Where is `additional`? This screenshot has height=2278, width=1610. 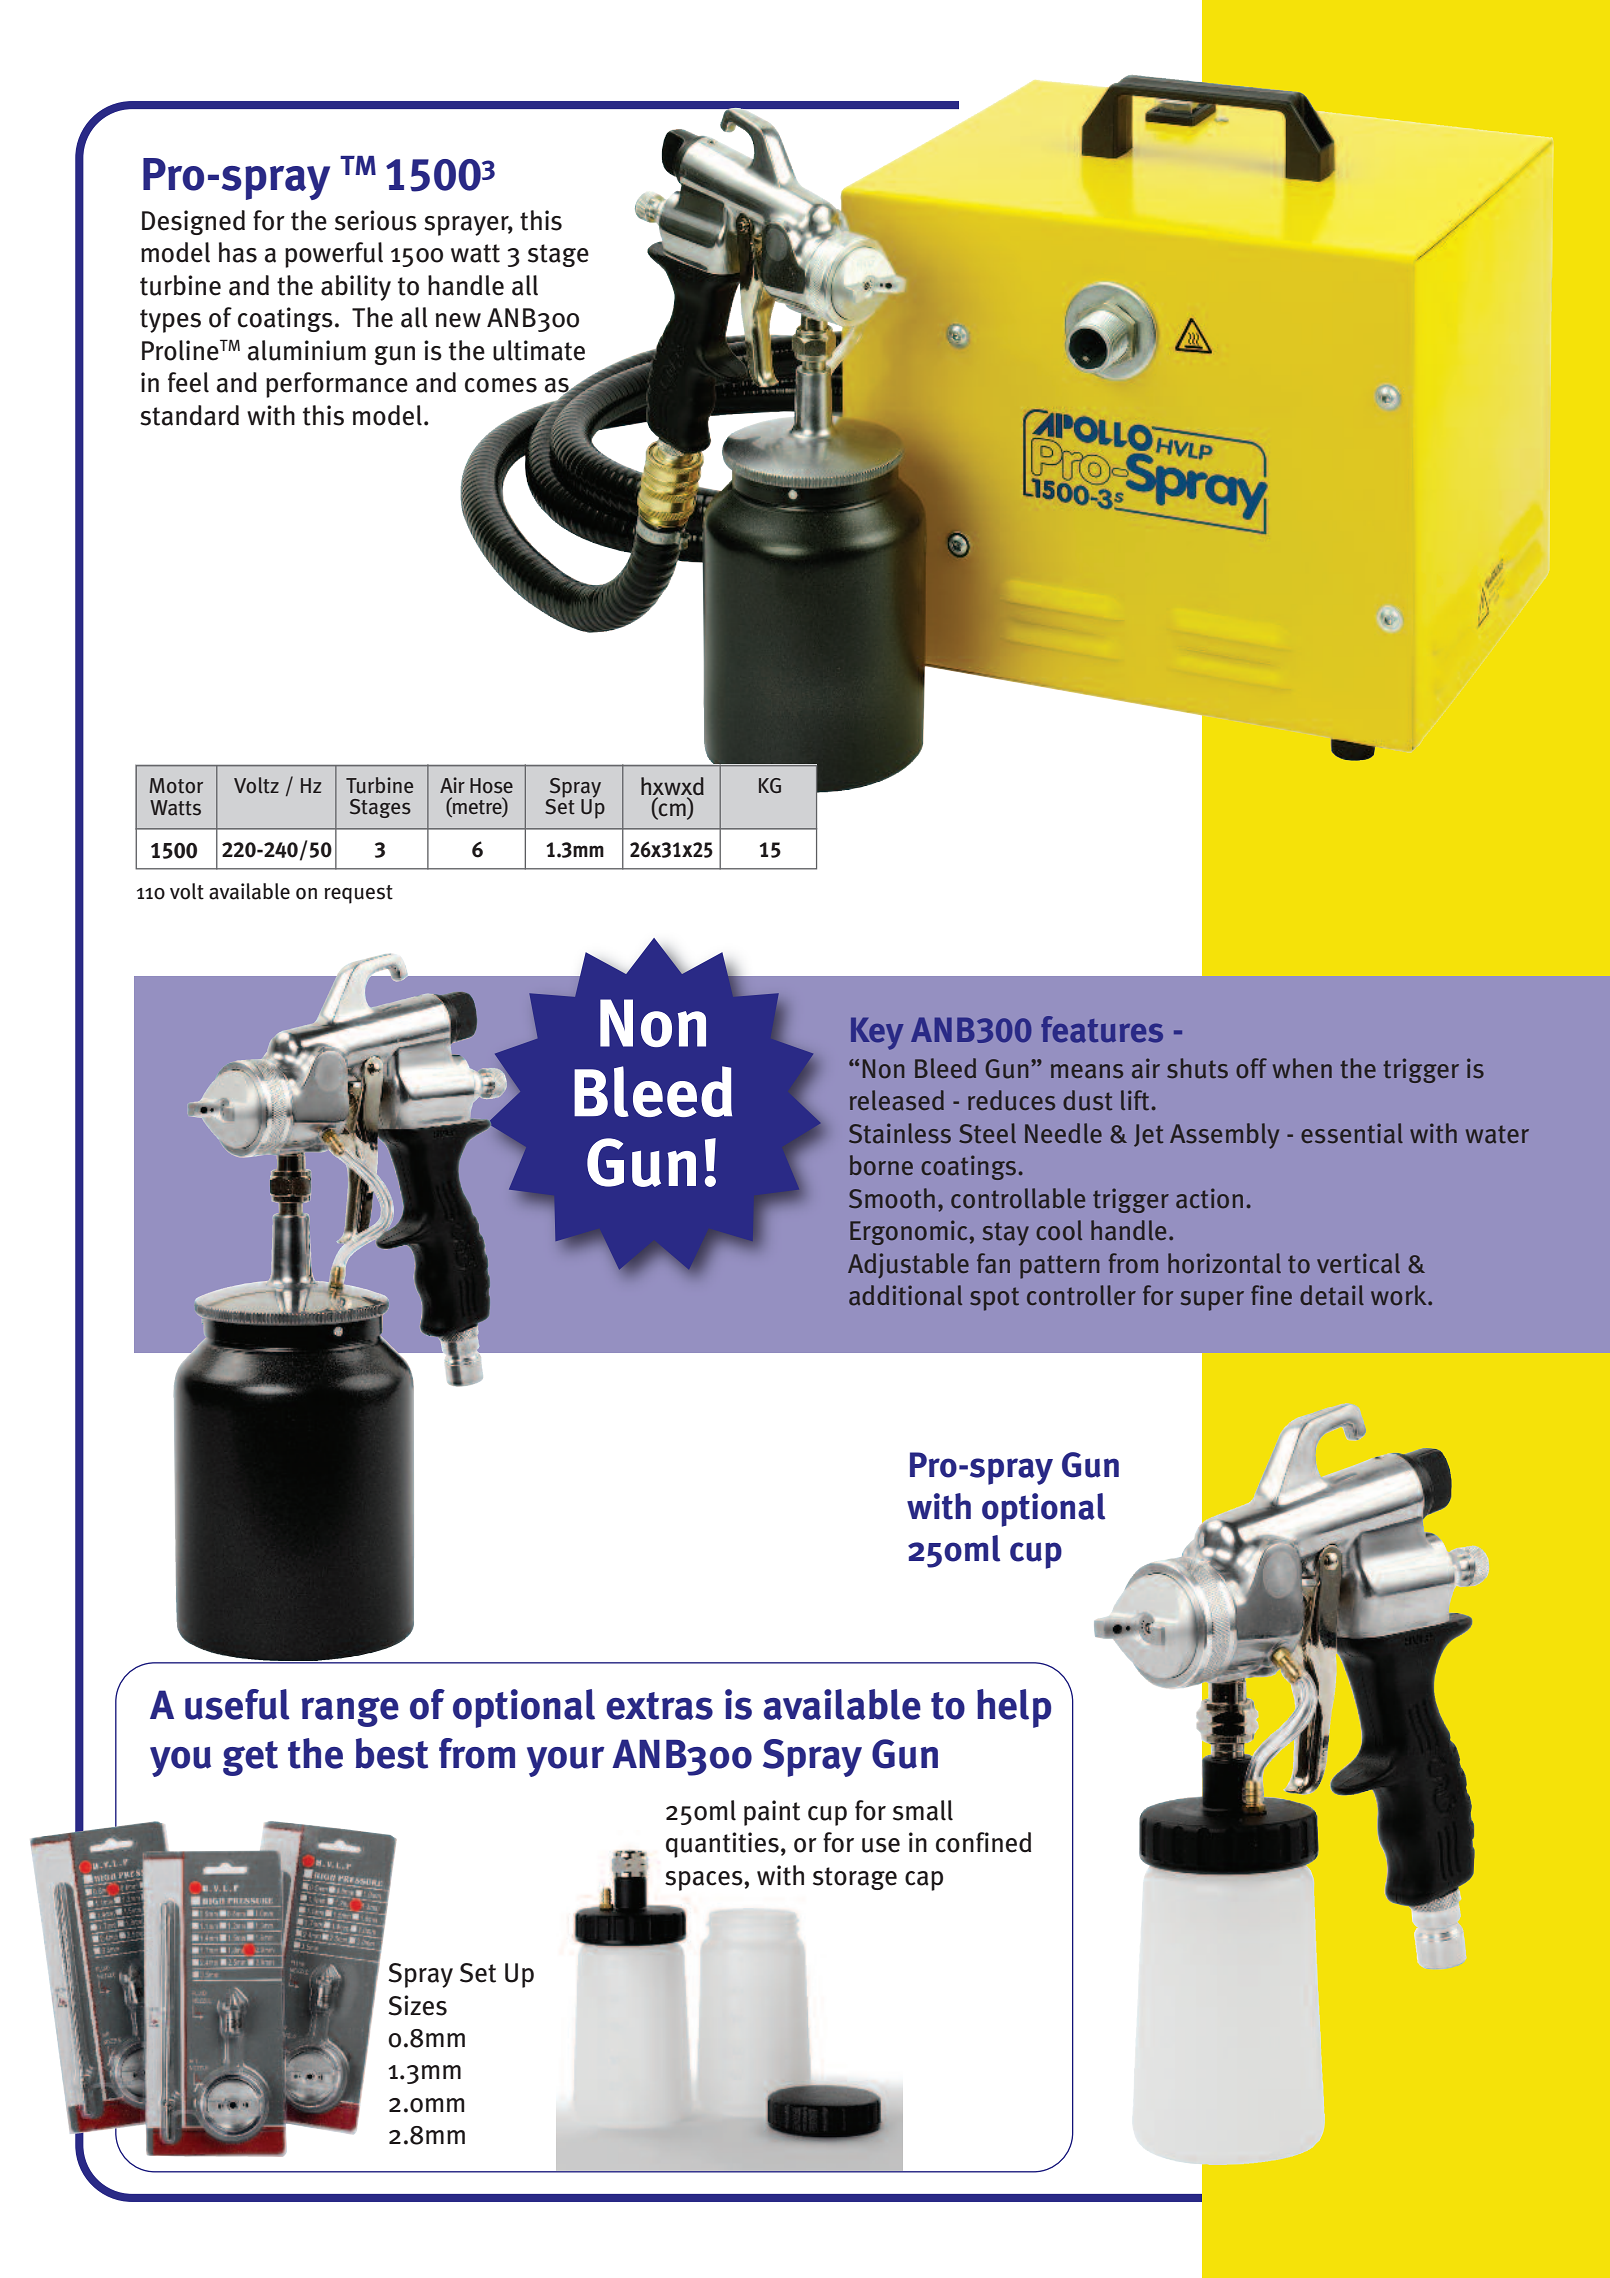
additional is located at coordinates (905, 1295).
